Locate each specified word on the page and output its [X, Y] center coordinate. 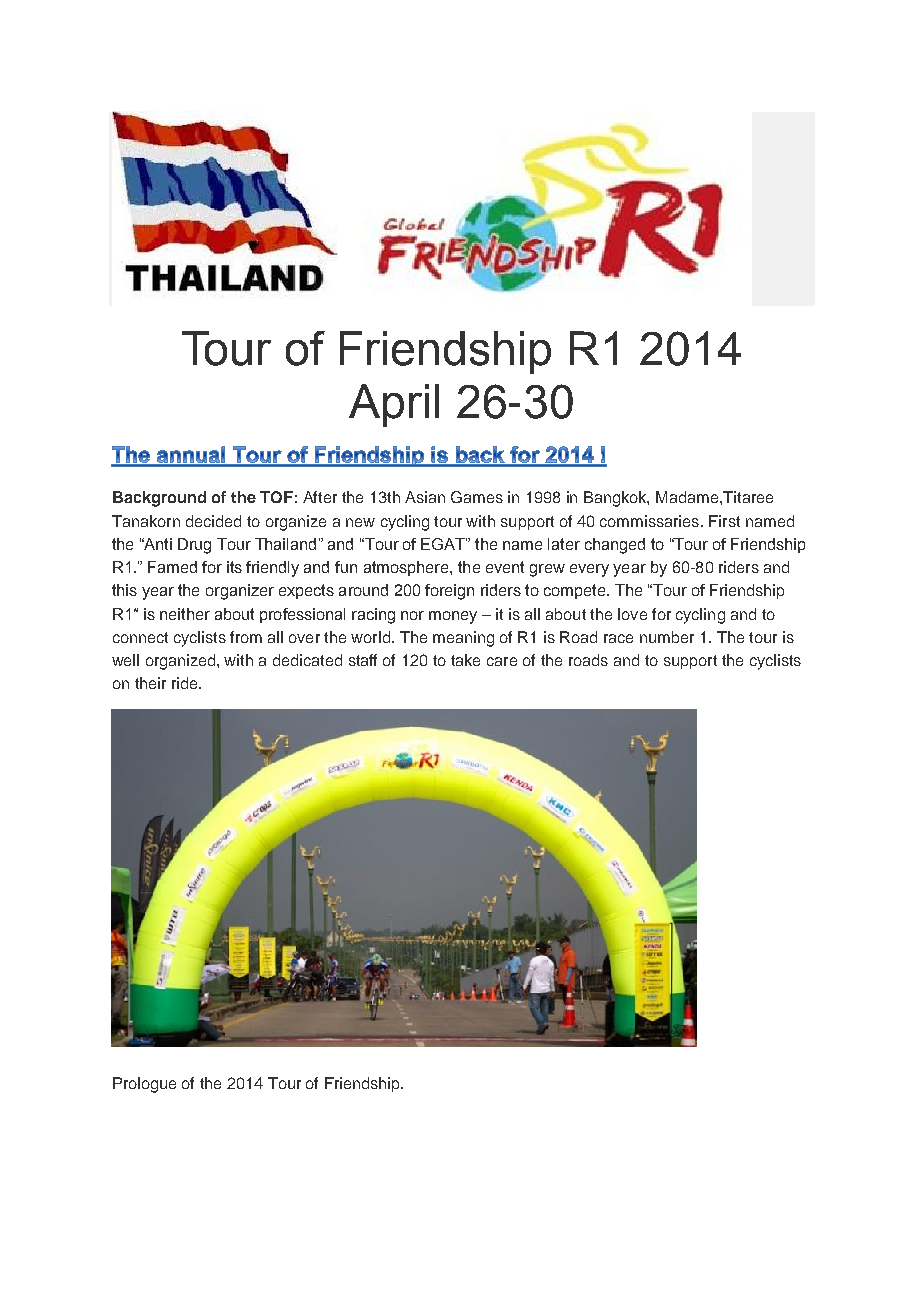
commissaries [651, 521]
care [502, 661]
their [150, 683]
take [465, 660]
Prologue [144, 1085]
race [618, 638]
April [394, 405]
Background [159, 499]
